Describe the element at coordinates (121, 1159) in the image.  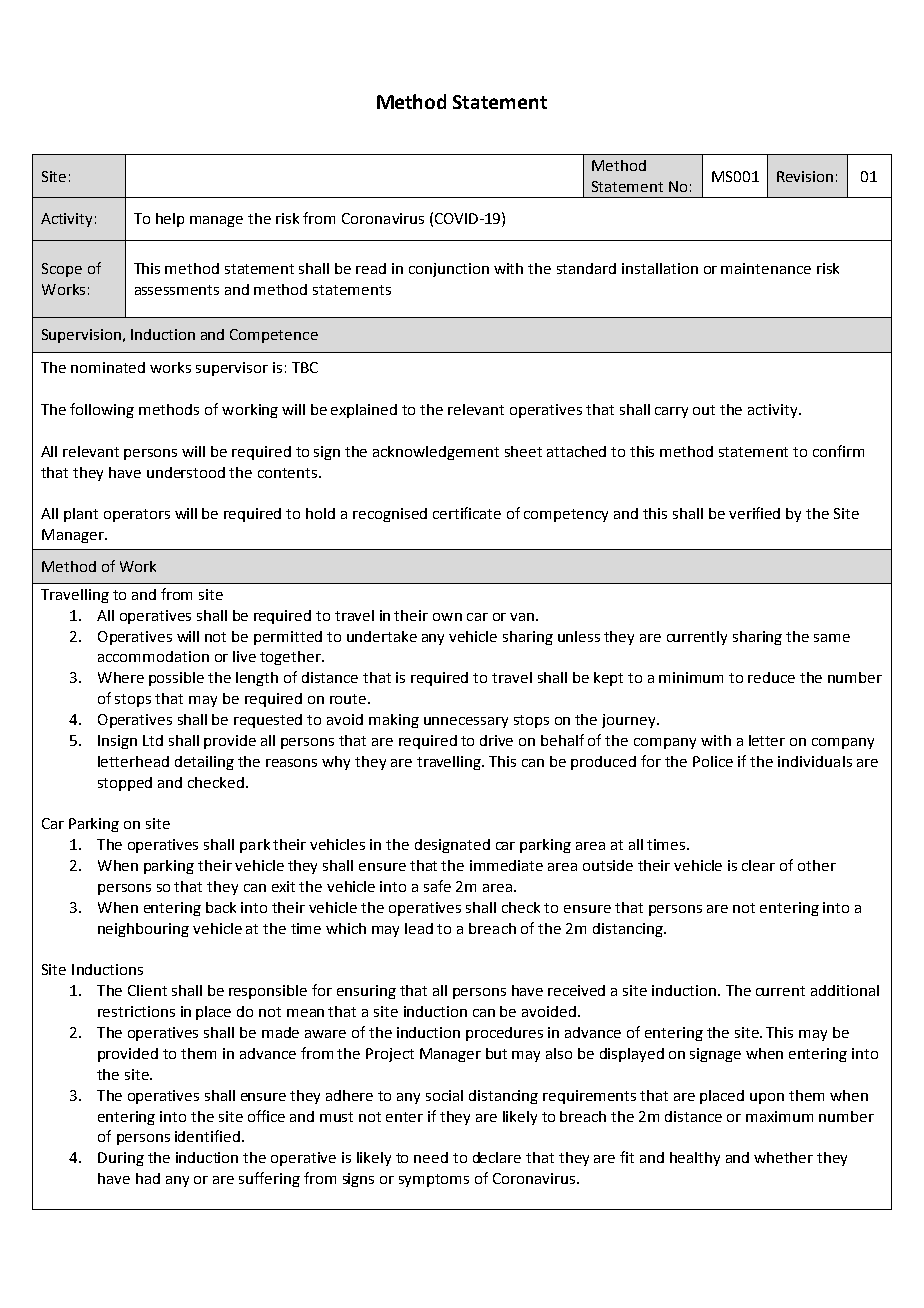
I see `During` at that location.
